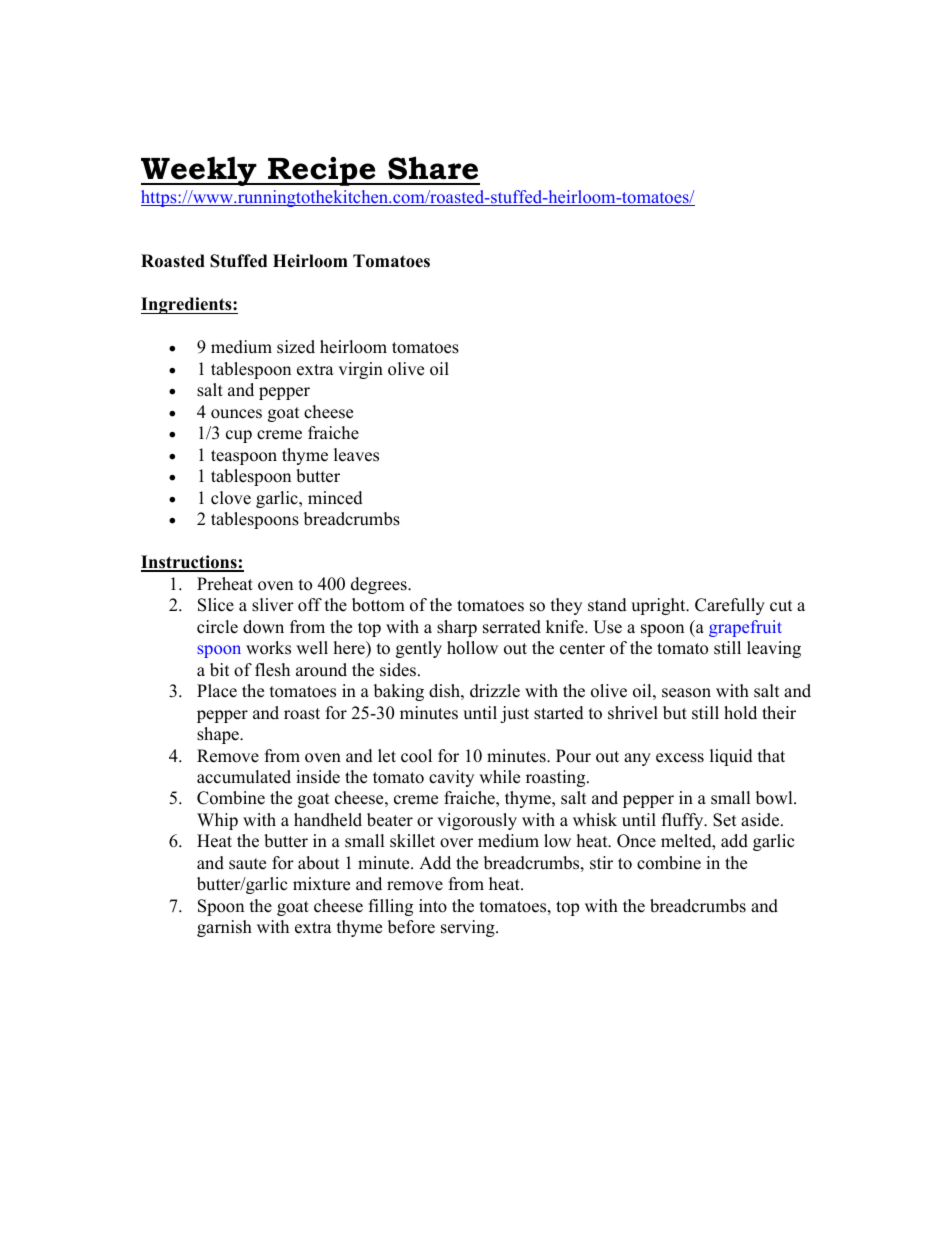 The height and width of the screenshot is (1233, 952). What do you see at coordinates (433, 168) in the screenshot?
I see `Share` at bounding box center [433, 168].
